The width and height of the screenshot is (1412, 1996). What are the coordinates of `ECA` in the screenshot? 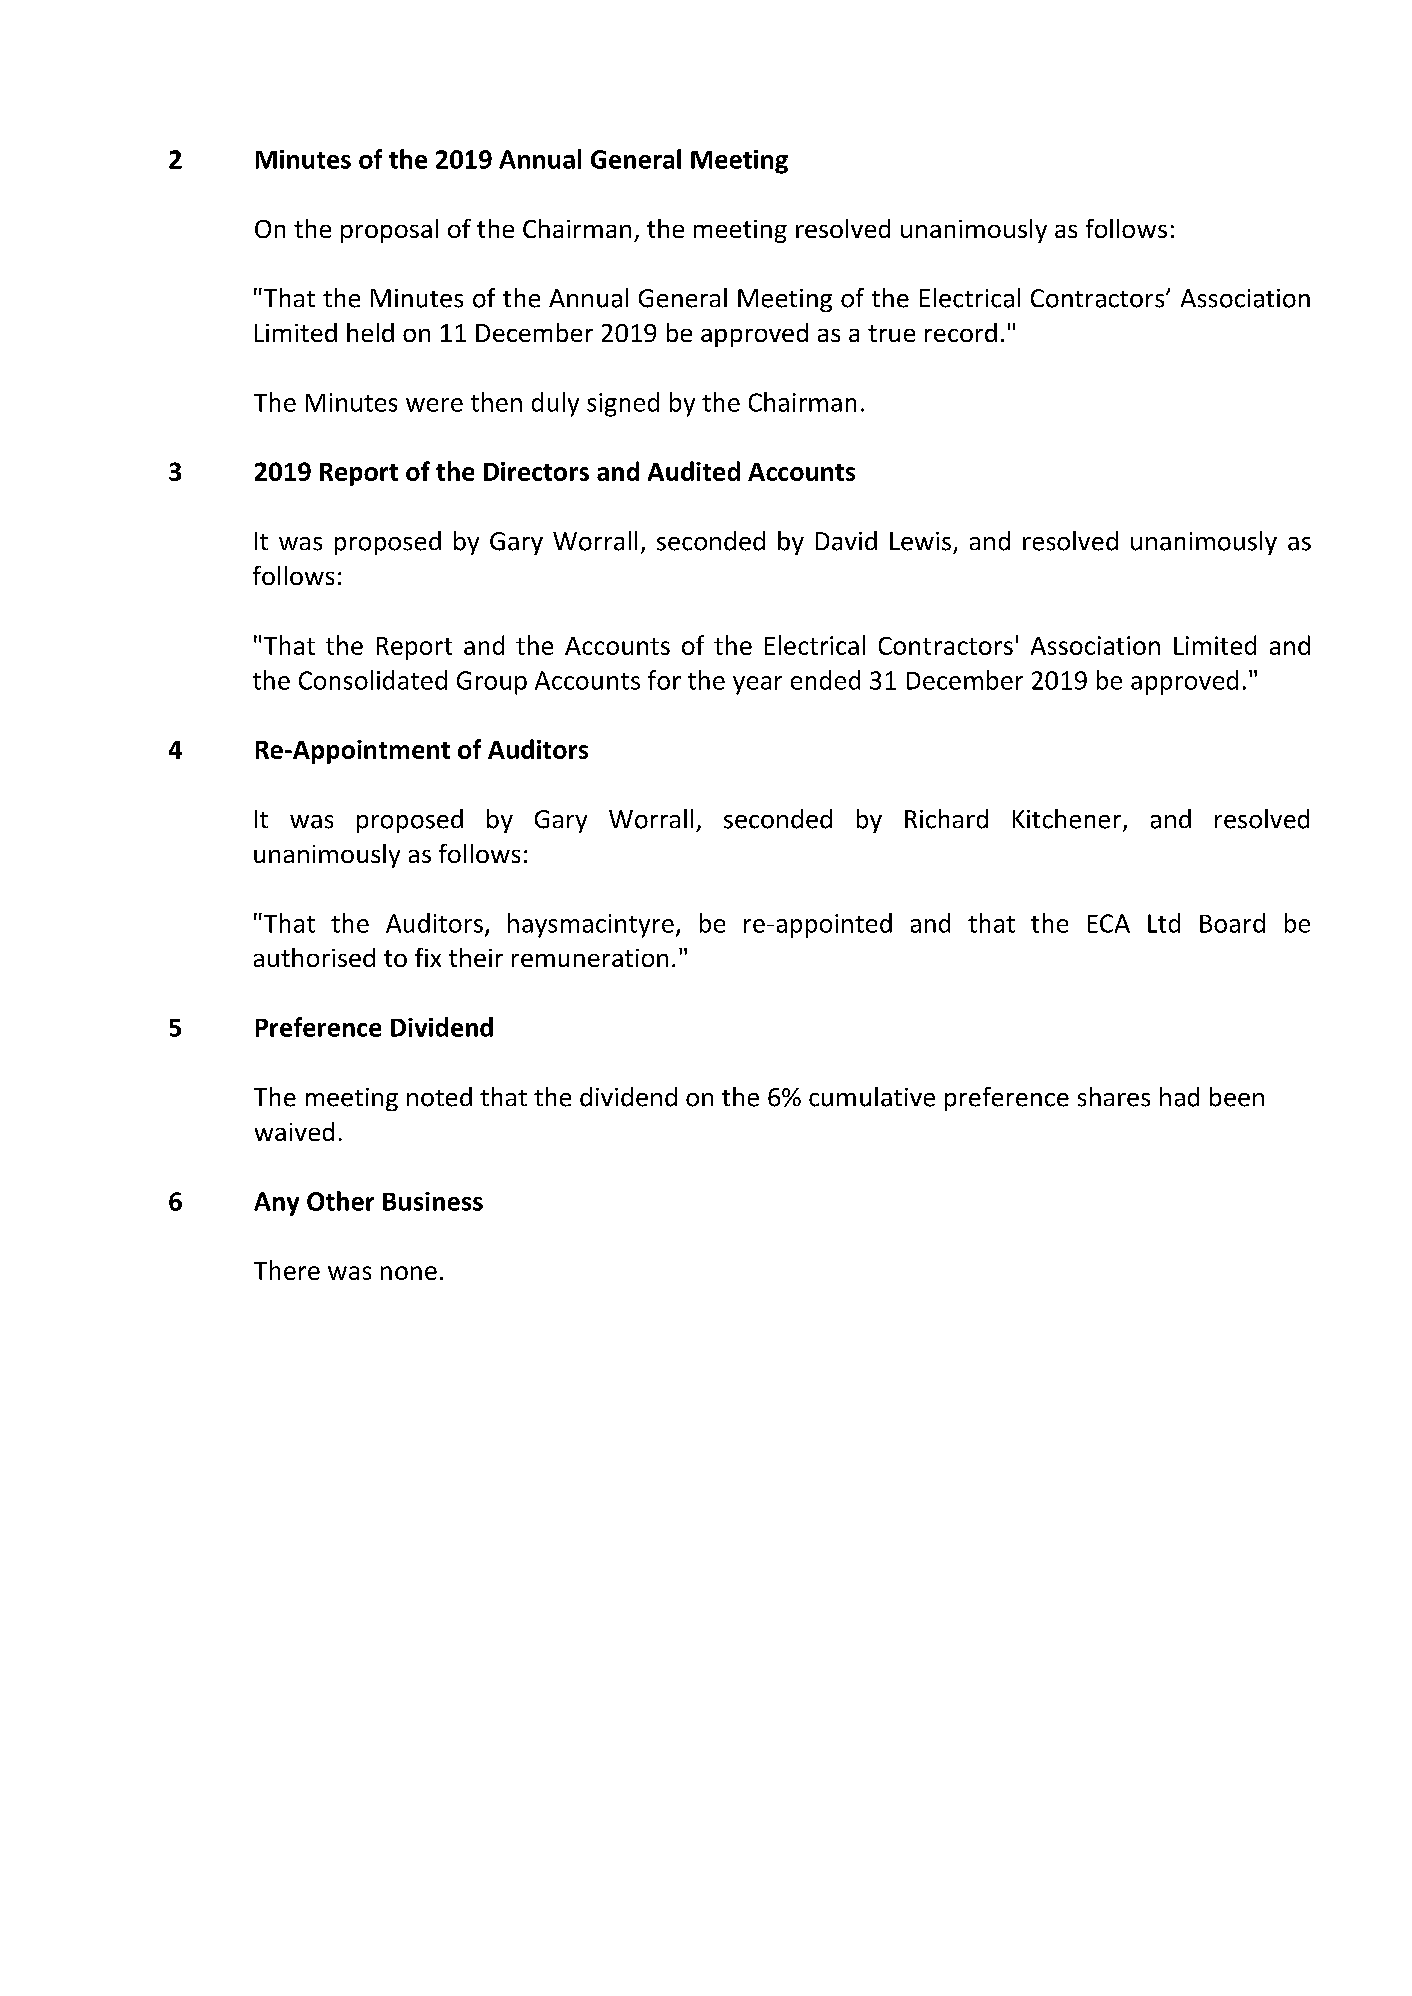 It's located at (1109, 923).
